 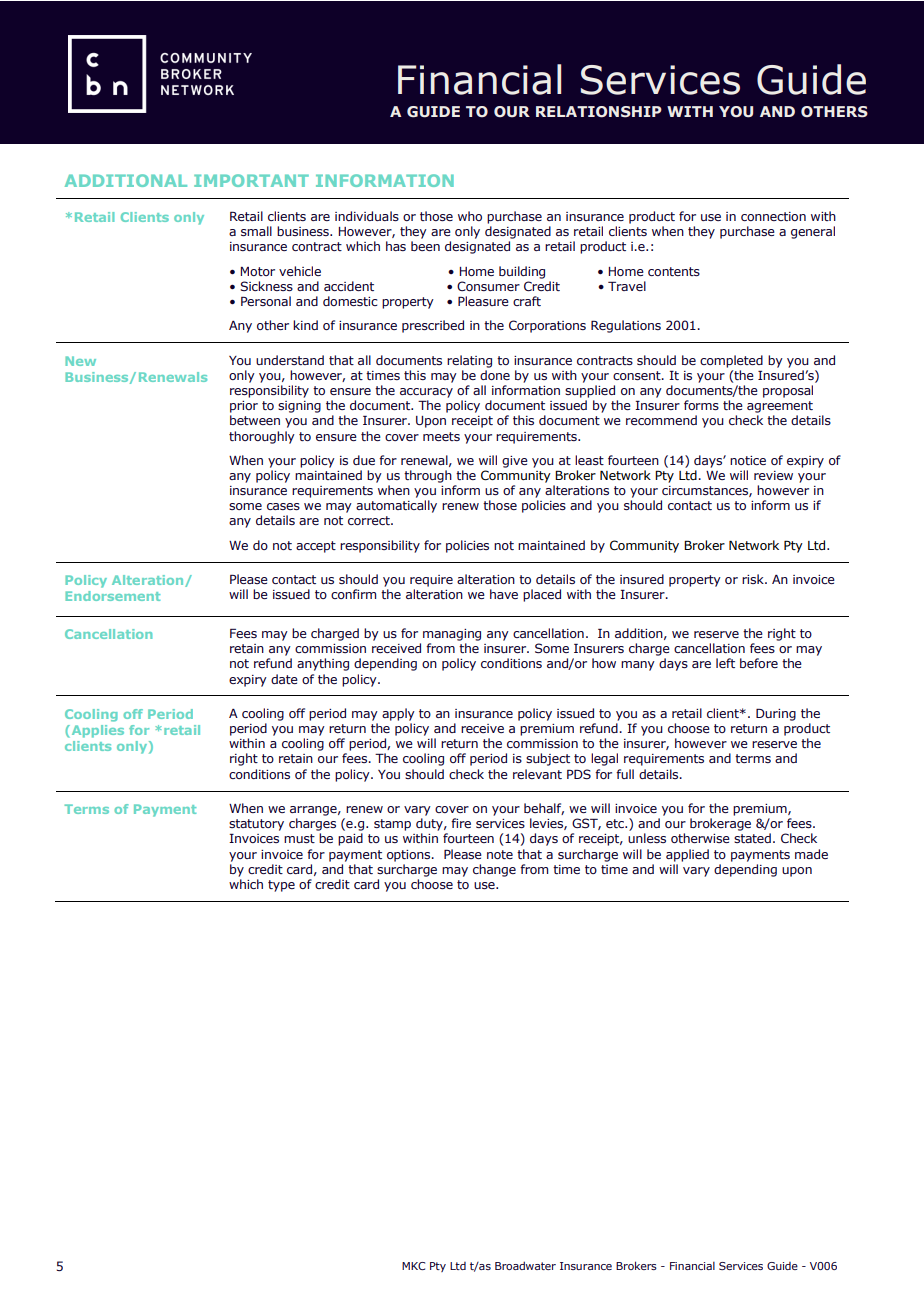 I want to click on IMPORTANT, so click(x=251, y=180).
